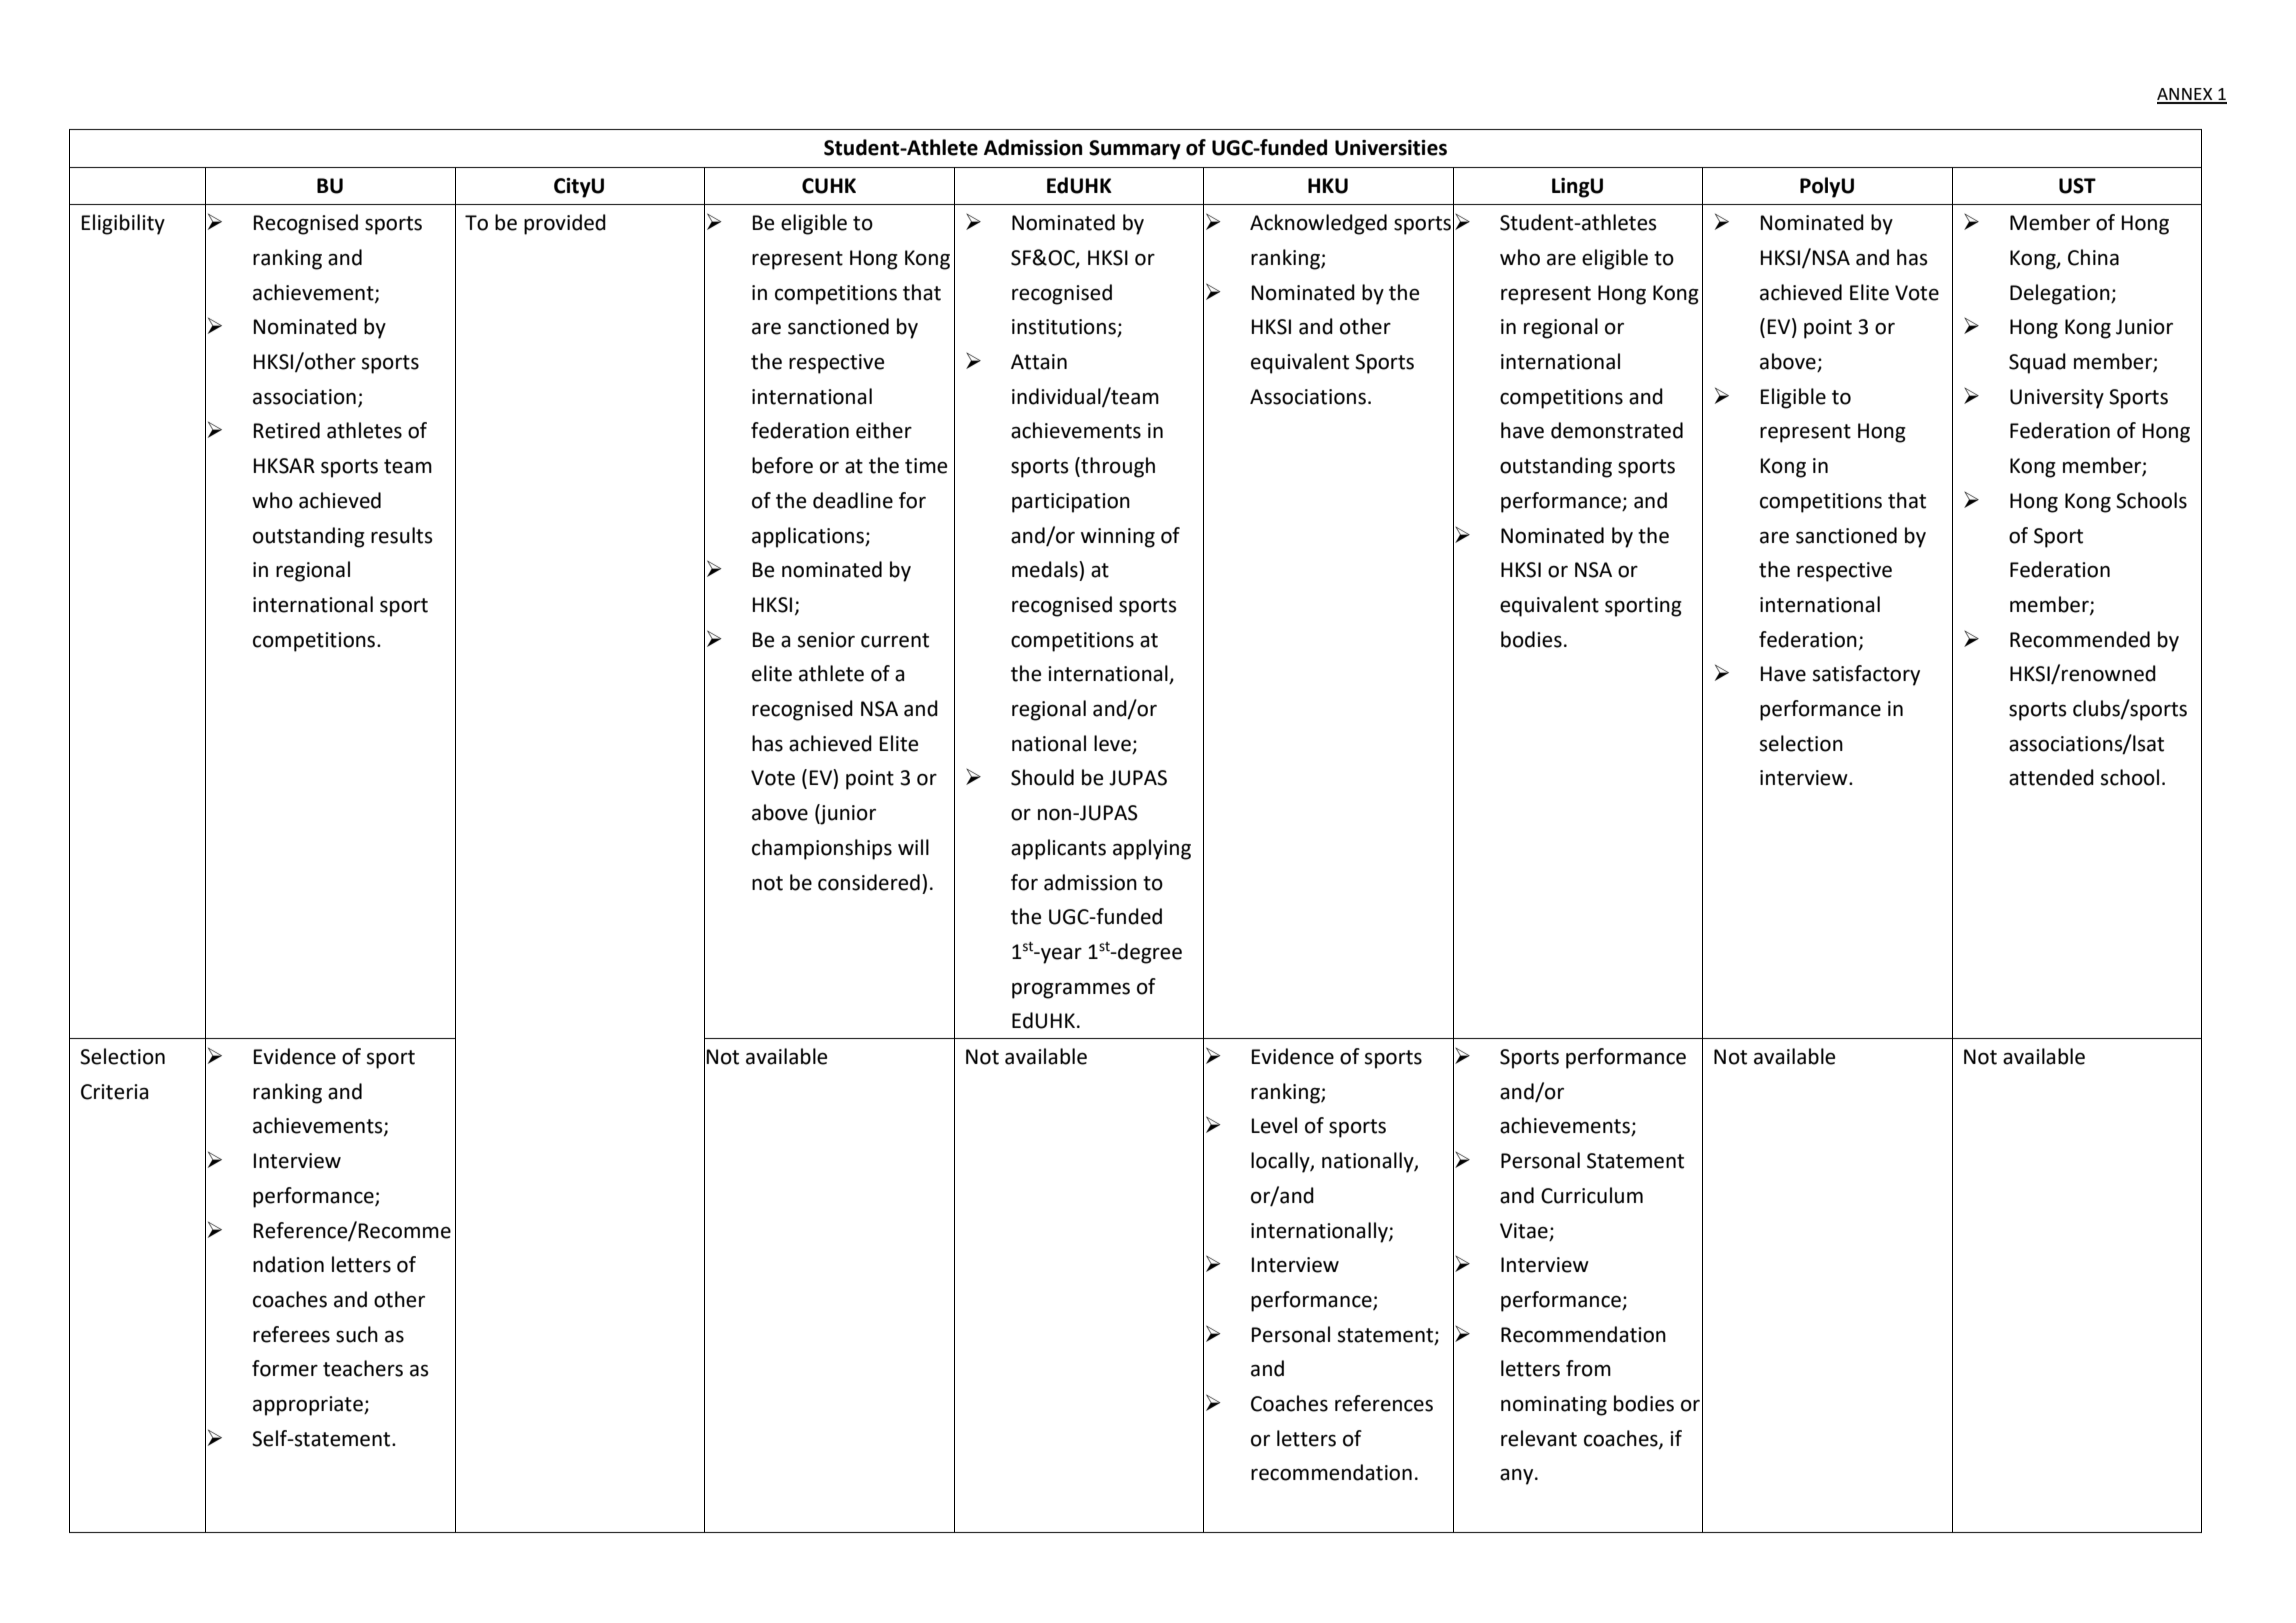 The image size is (2296, 1623). What do you see at coordinates (1135, 150) in the image?
I see `Summary` at bounding box center [1135, 150].
